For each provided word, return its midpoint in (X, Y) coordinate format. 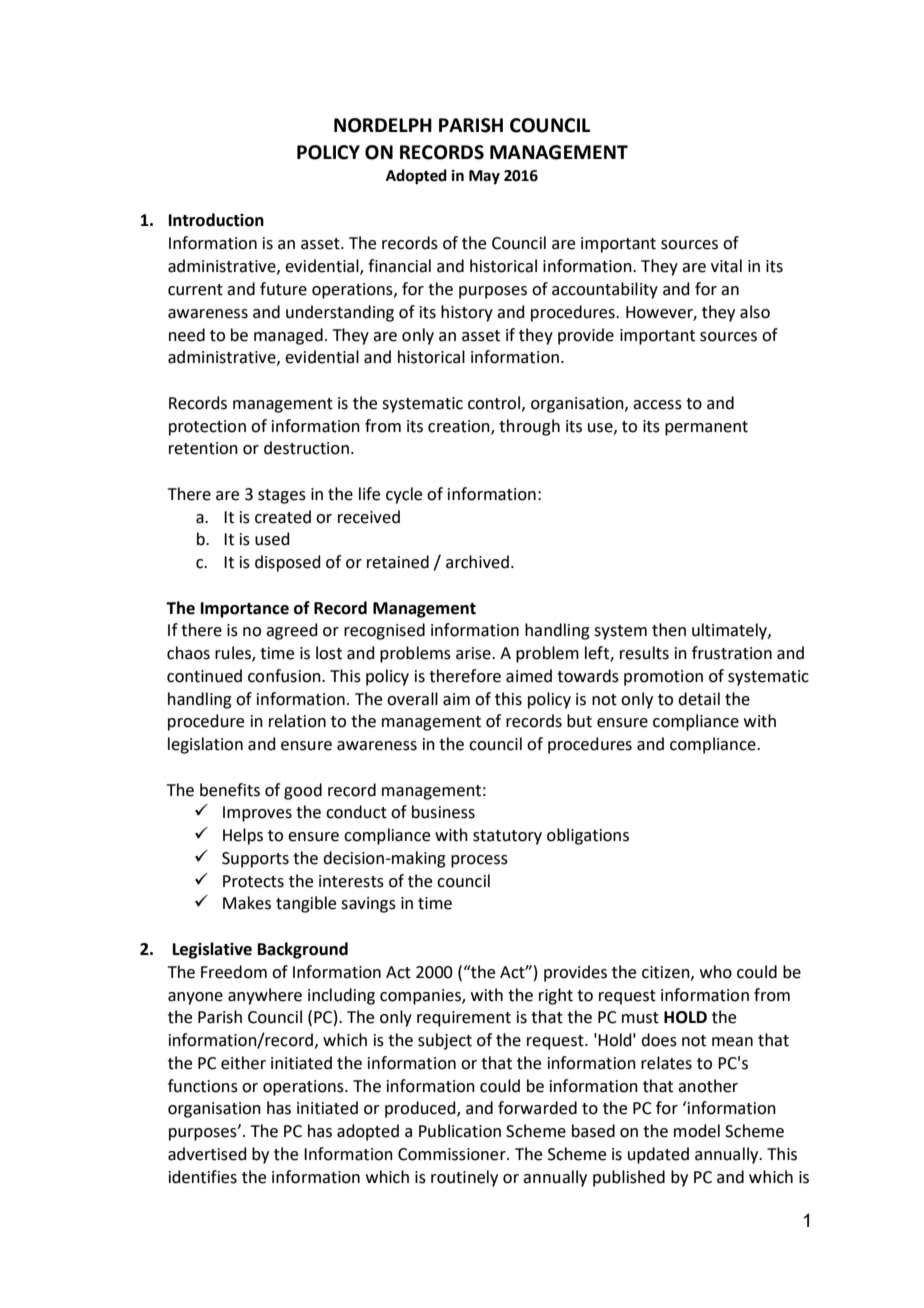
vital (726, 266)
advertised (207, 1154)
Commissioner (453, 1154)
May (484, 177)
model (697, 1131)
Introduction (216, 220)
